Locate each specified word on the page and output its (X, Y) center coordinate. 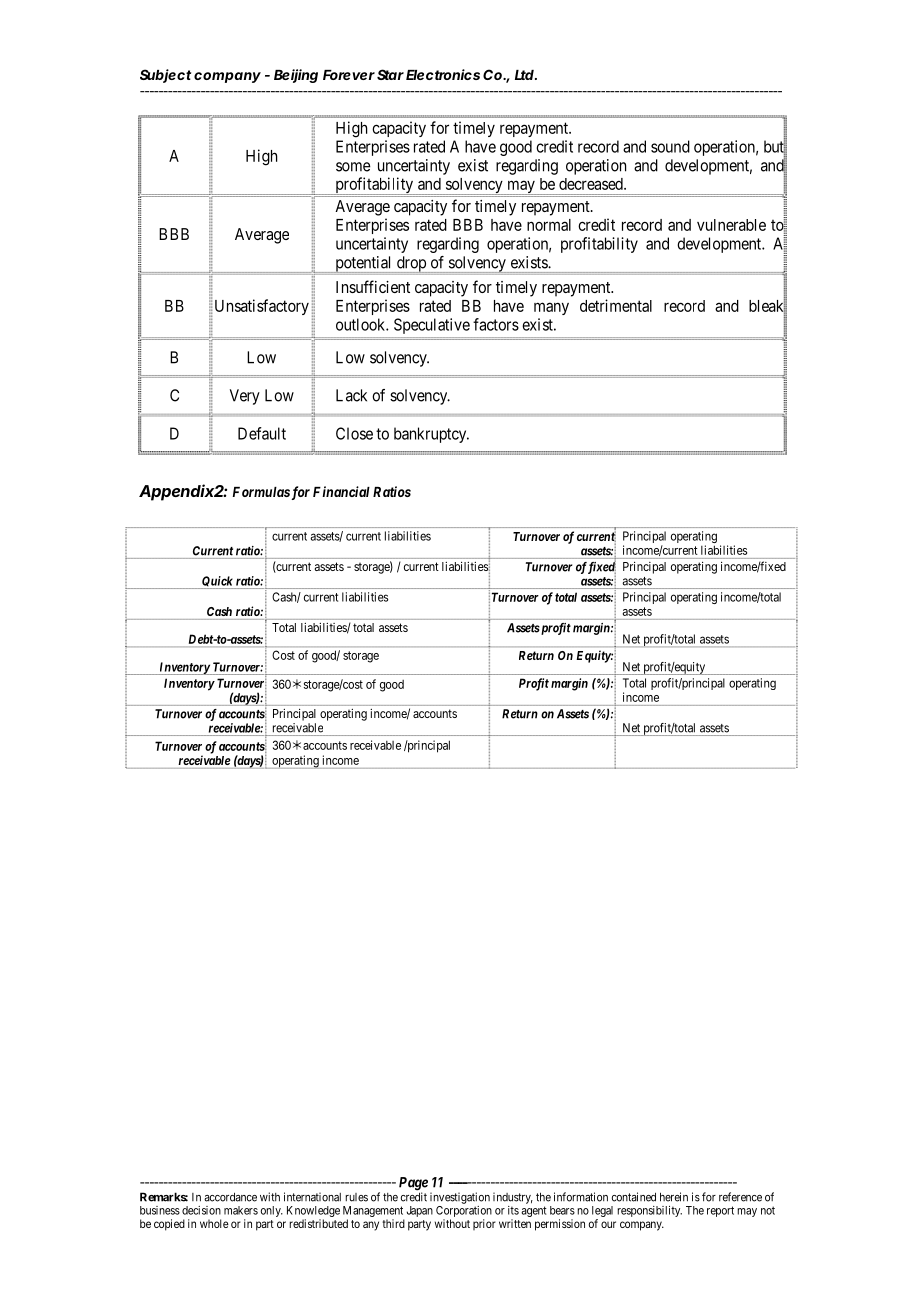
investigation (460, 1198)
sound (670, 146)
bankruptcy (431, 435)
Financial (341, 491)
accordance (230, 1197)
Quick (217, 582)
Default (262, 433)
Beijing (296, 76)
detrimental (616, 305)
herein (674, 1197)
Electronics (443, 74)
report (720, 1211)
